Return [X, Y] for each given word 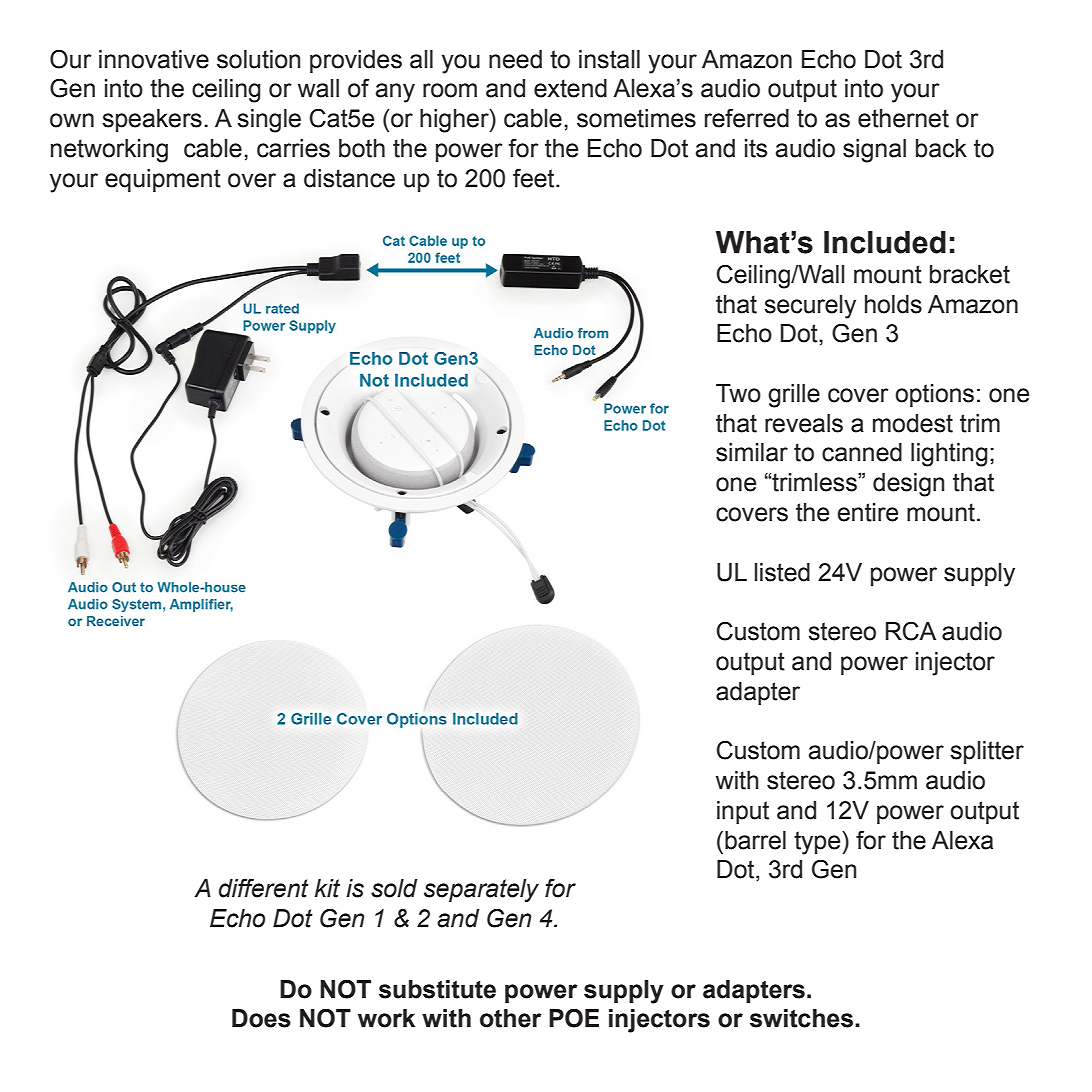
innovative [154, 59]
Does [261, 1018]
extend [570, 88]
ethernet [903, 118]
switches [803, 1018]
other [511, 1018]
